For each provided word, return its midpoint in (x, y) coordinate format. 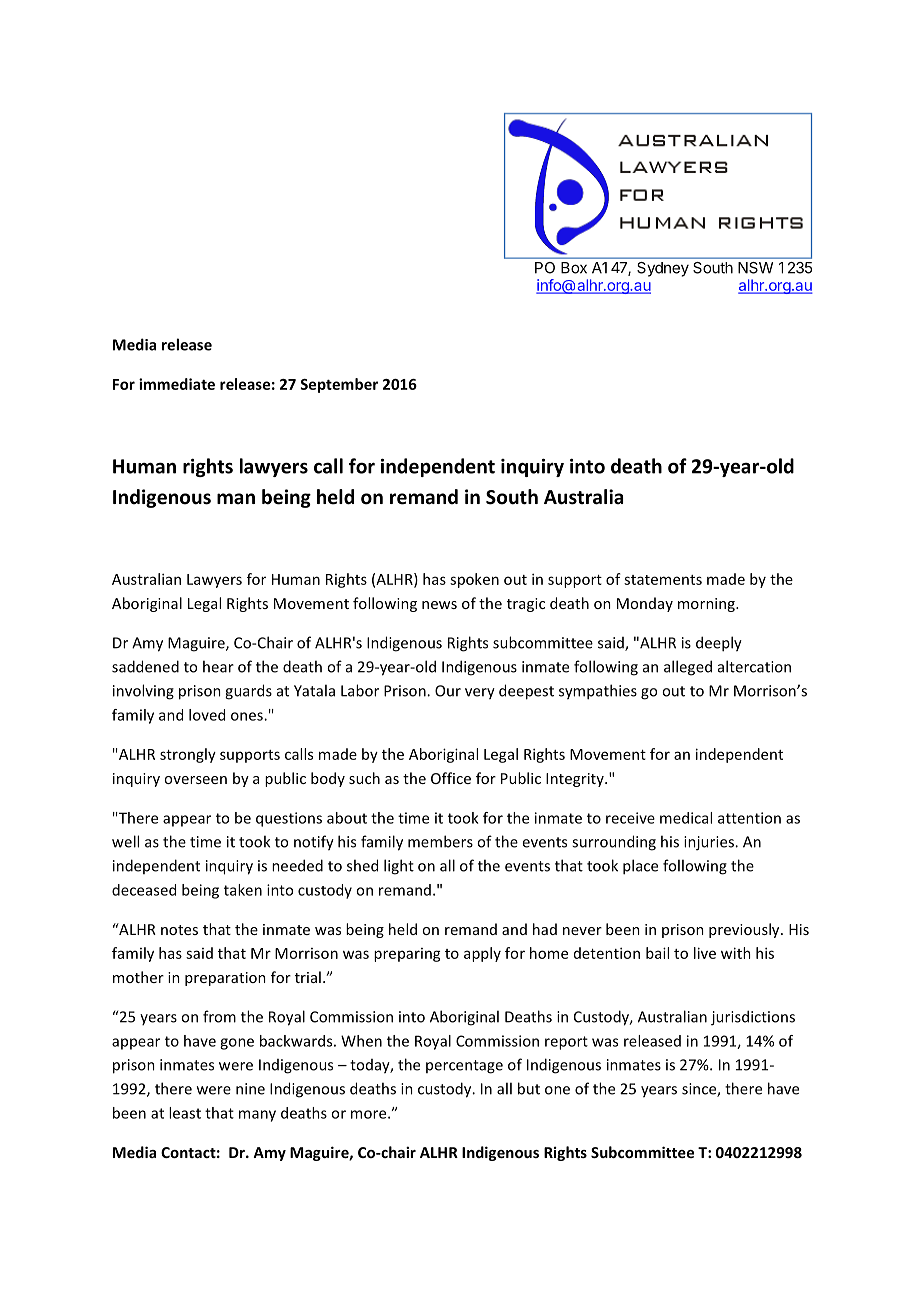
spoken (474, 580)
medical (686, 818)
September (339, 385)
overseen (195, 780)
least (185, 1113)
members (440, 841)
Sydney (663, 269)
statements (663, 580)
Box (574, 268)
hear (218, 666)
